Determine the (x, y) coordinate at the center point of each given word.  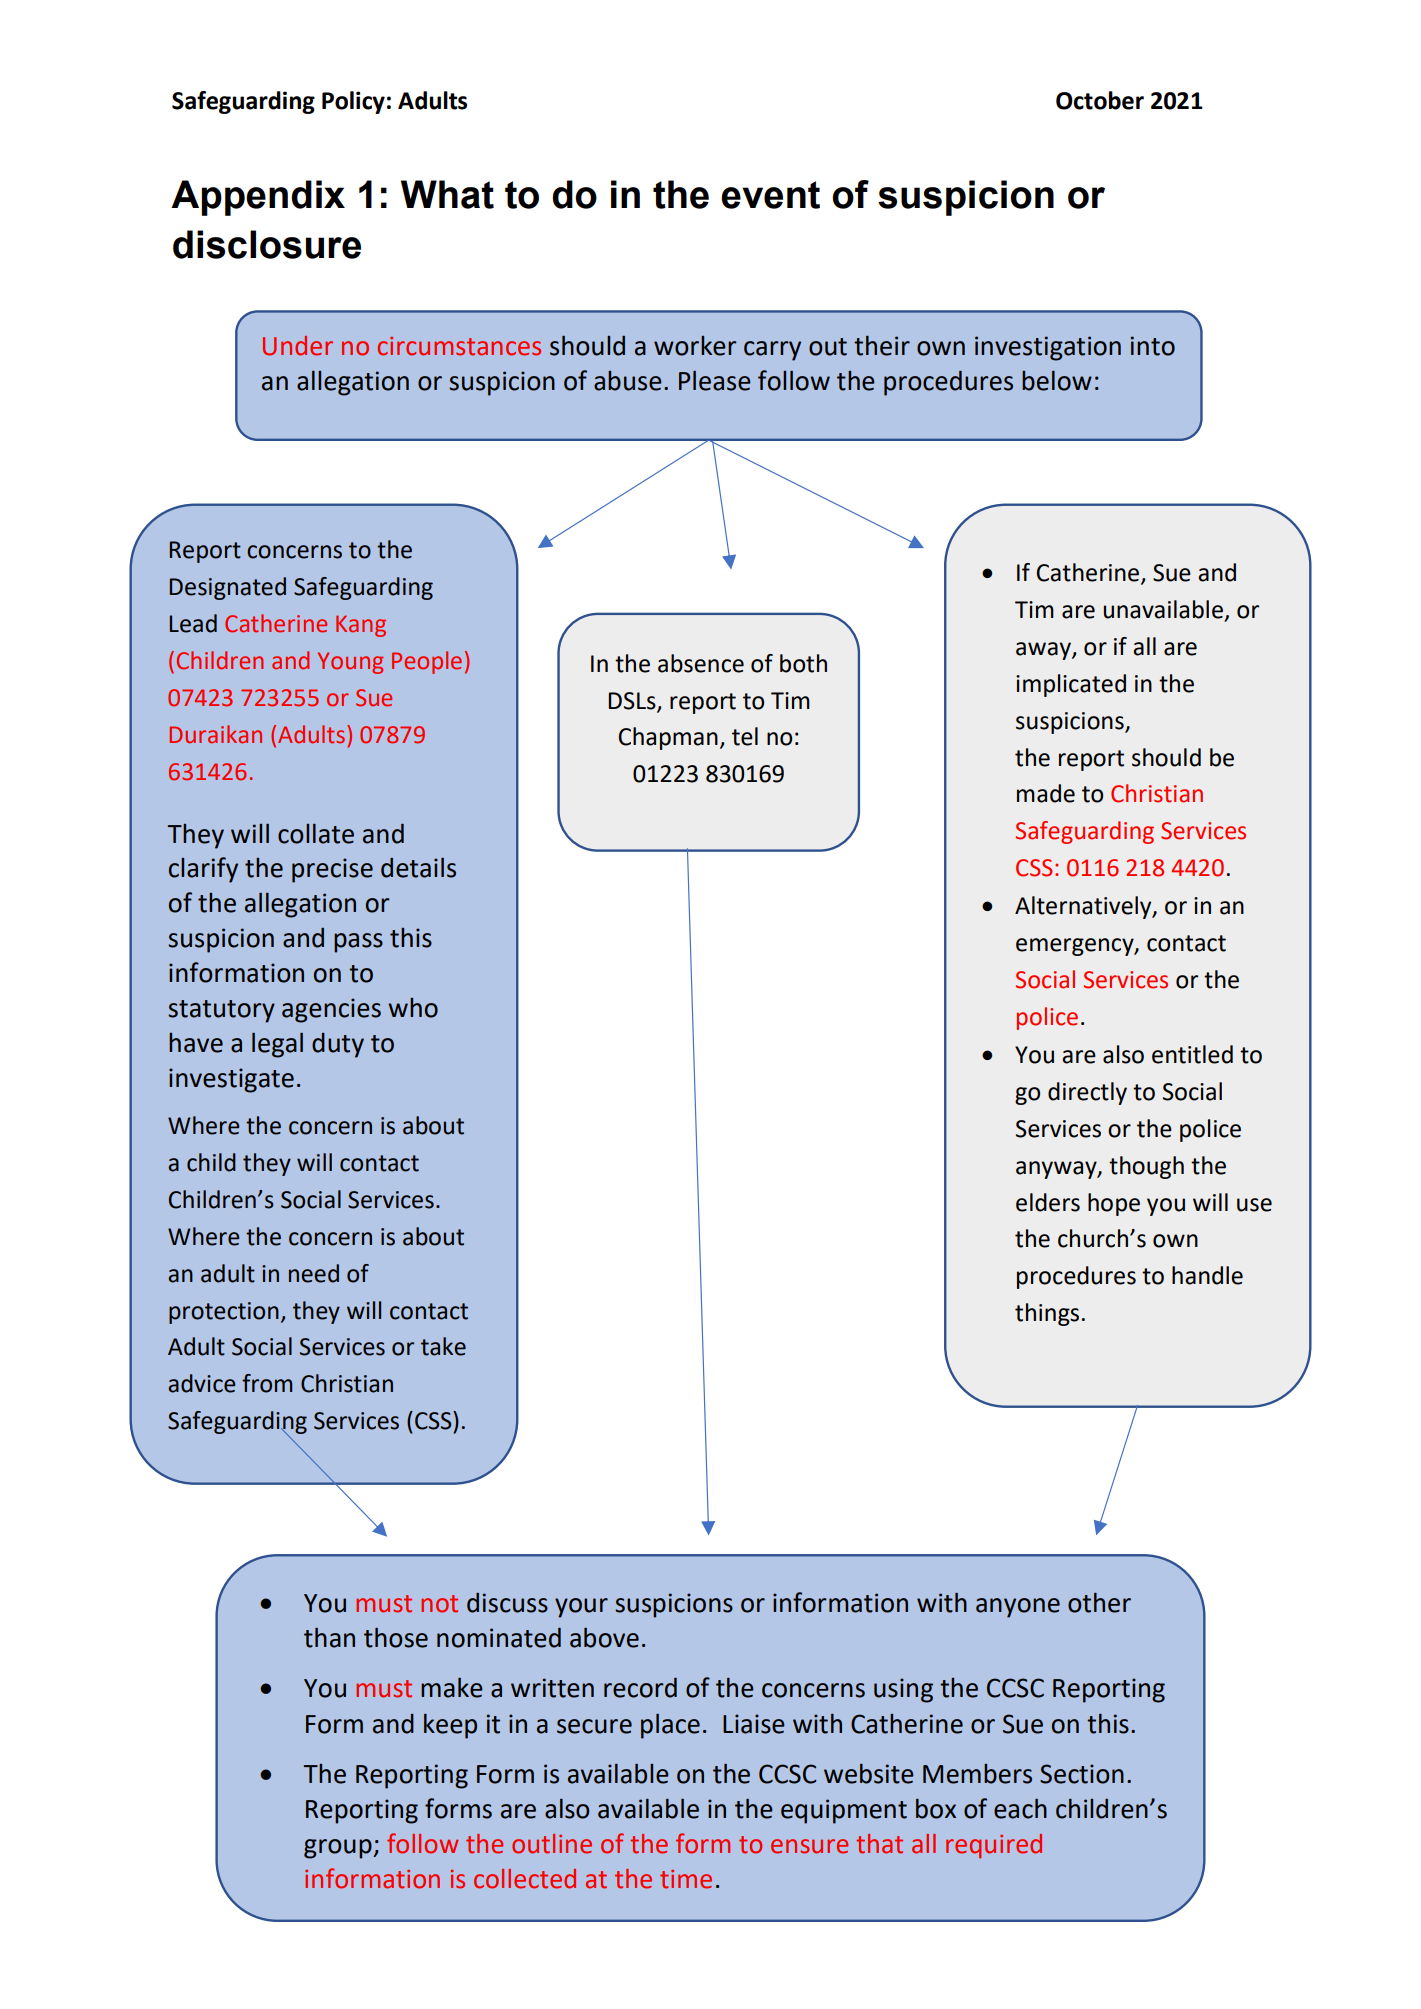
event (770, 195)
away (1044, 651)
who (413, 1008)
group (339, 1849)
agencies (331, 1010)
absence (701, 663)
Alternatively (1084, 907)
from (267, 1383)
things (1047, 1314)
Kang (361, 626)
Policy (353, 102)
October (1100, 100)
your (581, 1608)
